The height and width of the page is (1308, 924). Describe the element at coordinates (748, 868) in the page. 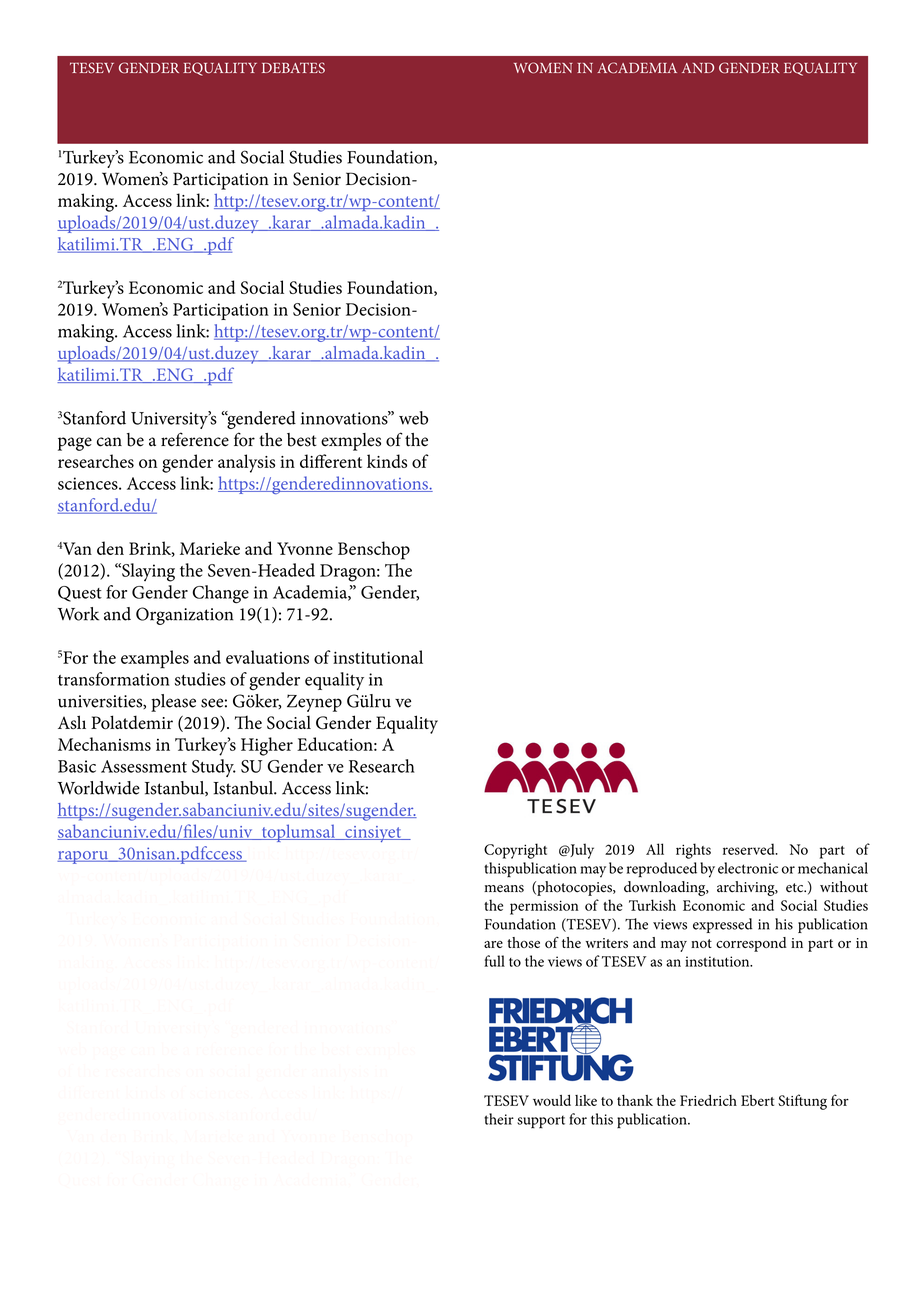

I see `electronic` at that location.
